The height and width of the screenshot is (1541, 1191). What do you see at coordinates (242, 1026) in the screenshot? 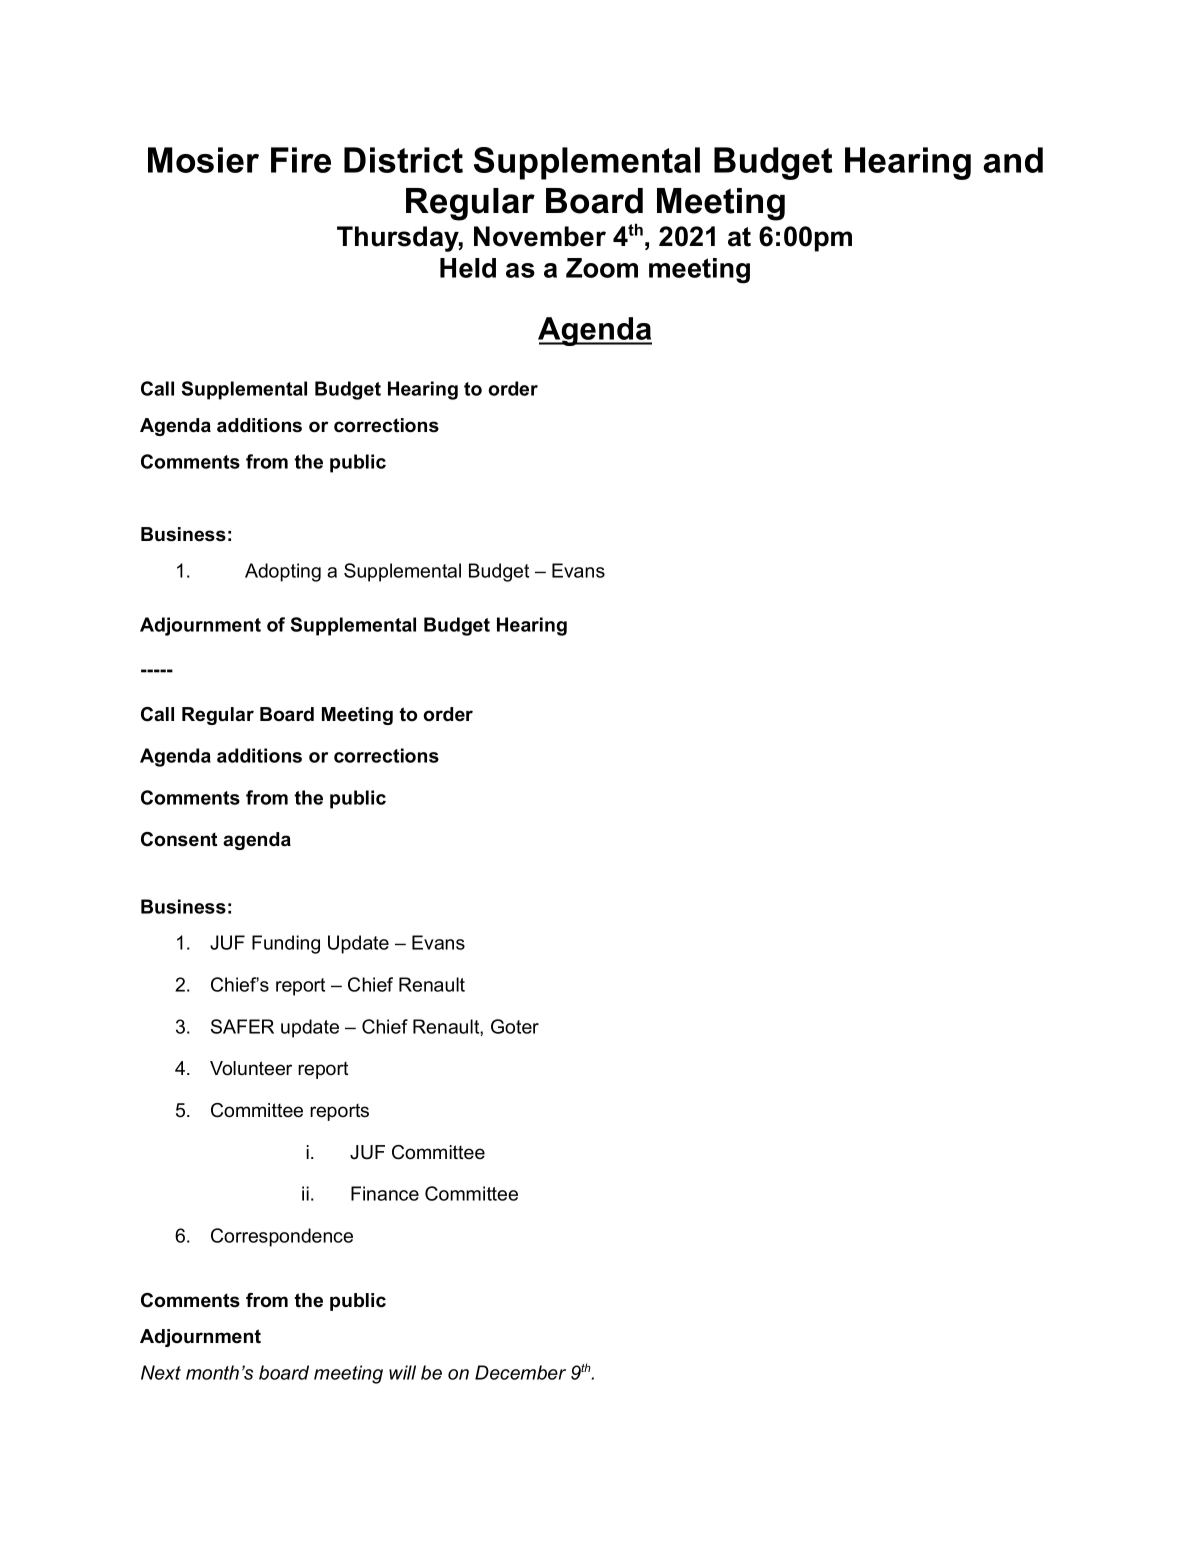
I see `SAFER` at bounding box center [242, 1026].
